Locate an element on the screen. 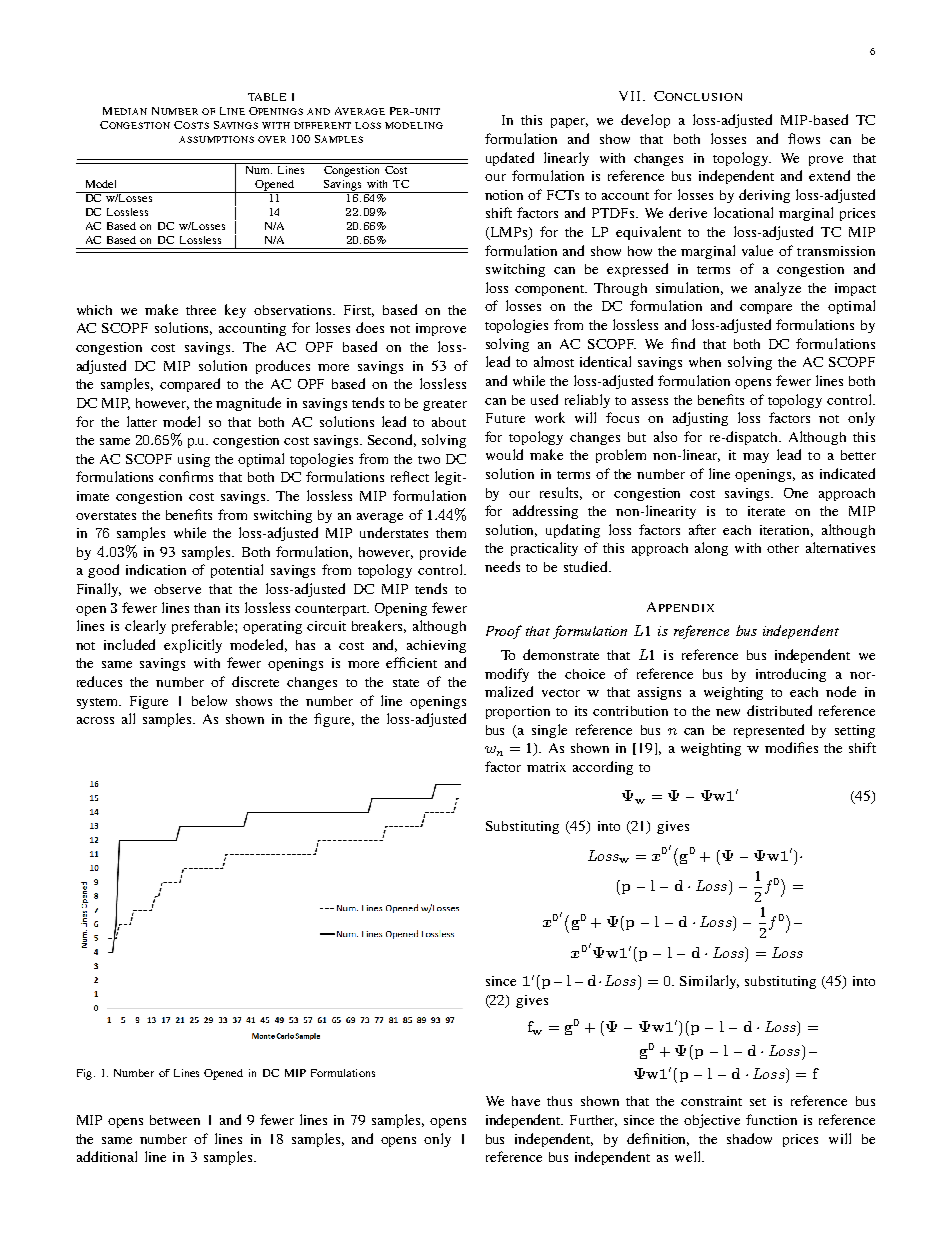 Image resolution: width=952 pixels, height=1233 pixels. flows is located at coordinates (804, 138).
